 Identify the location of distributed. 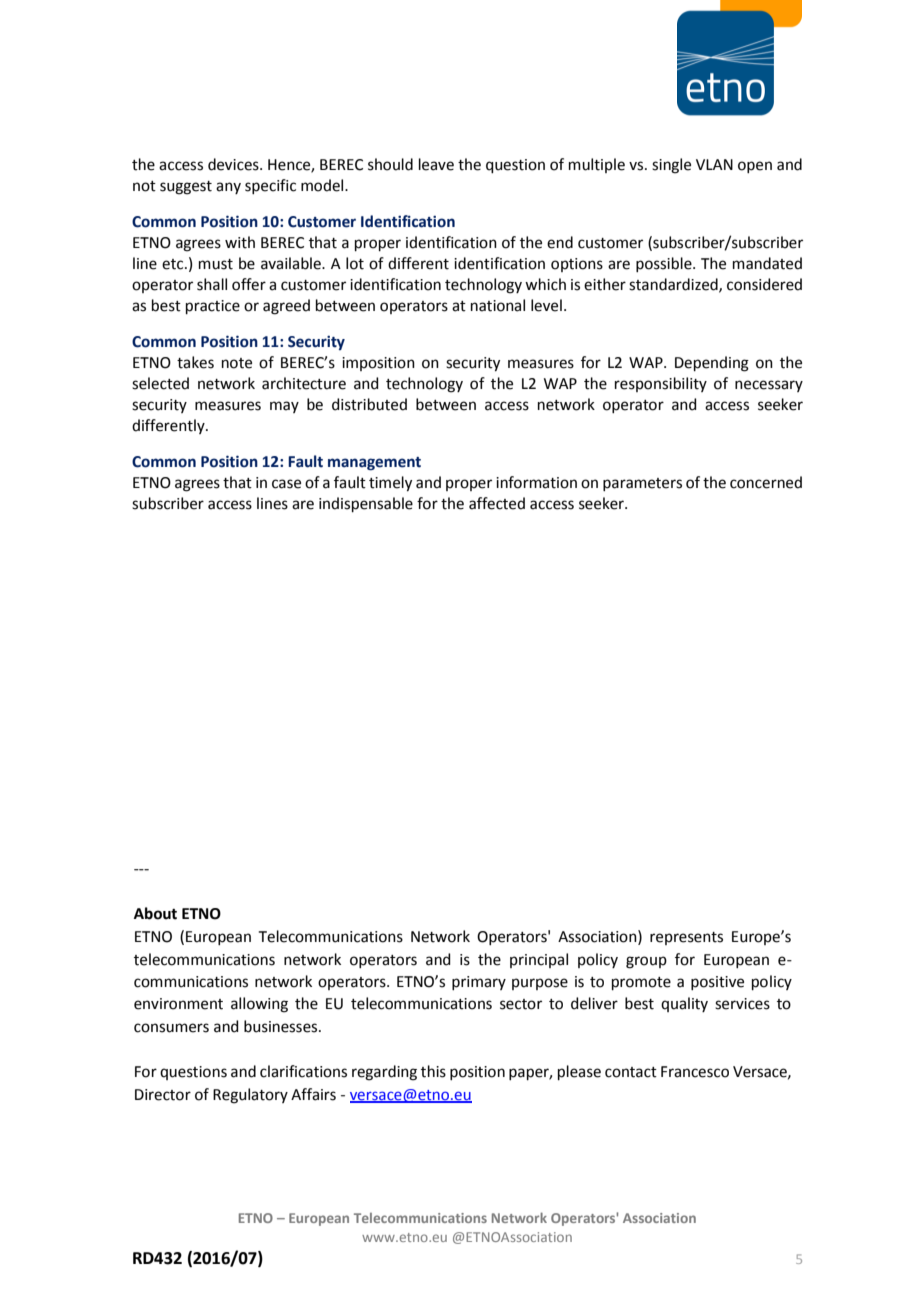
(369, 404).
